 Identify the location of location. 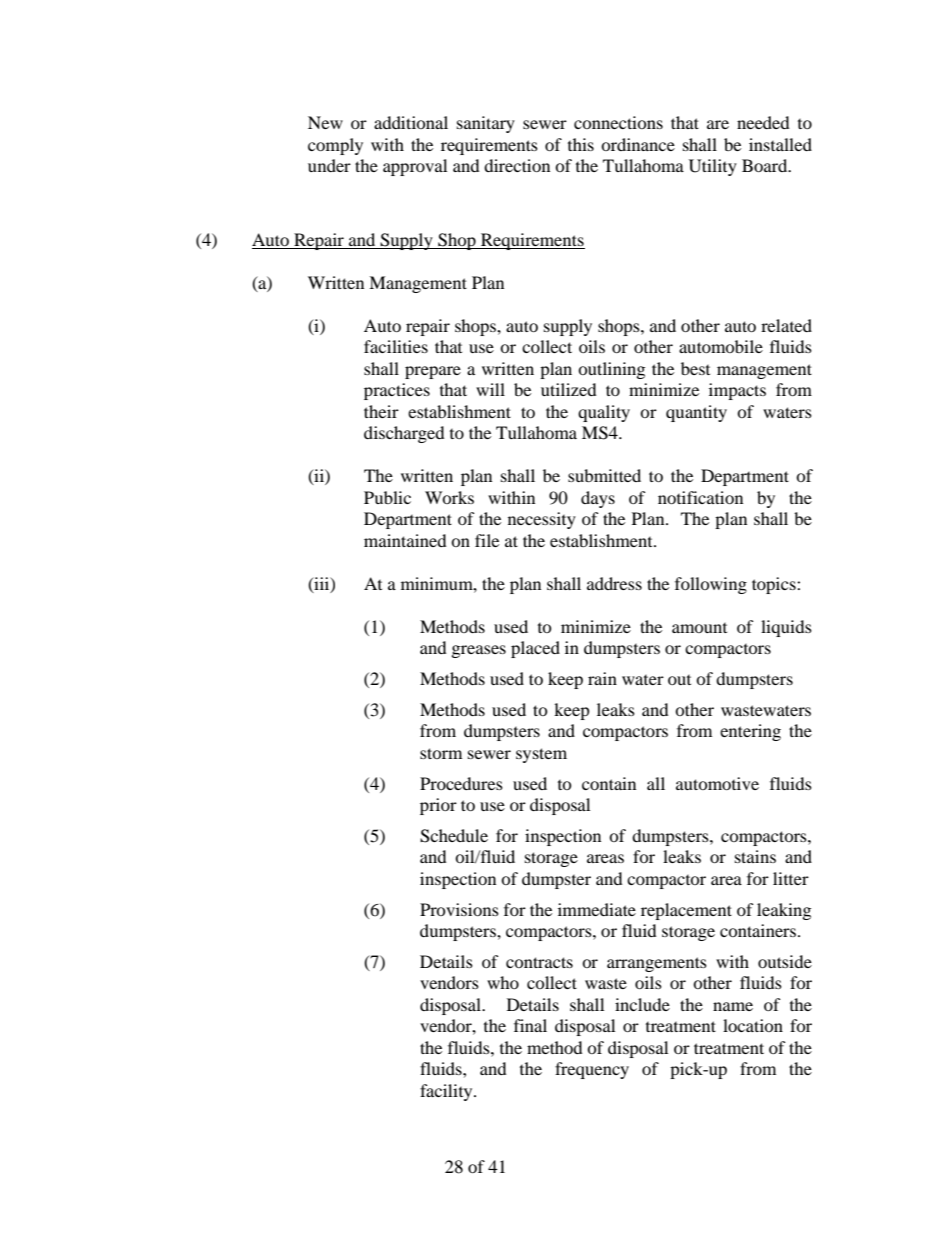
(753, 1025).
